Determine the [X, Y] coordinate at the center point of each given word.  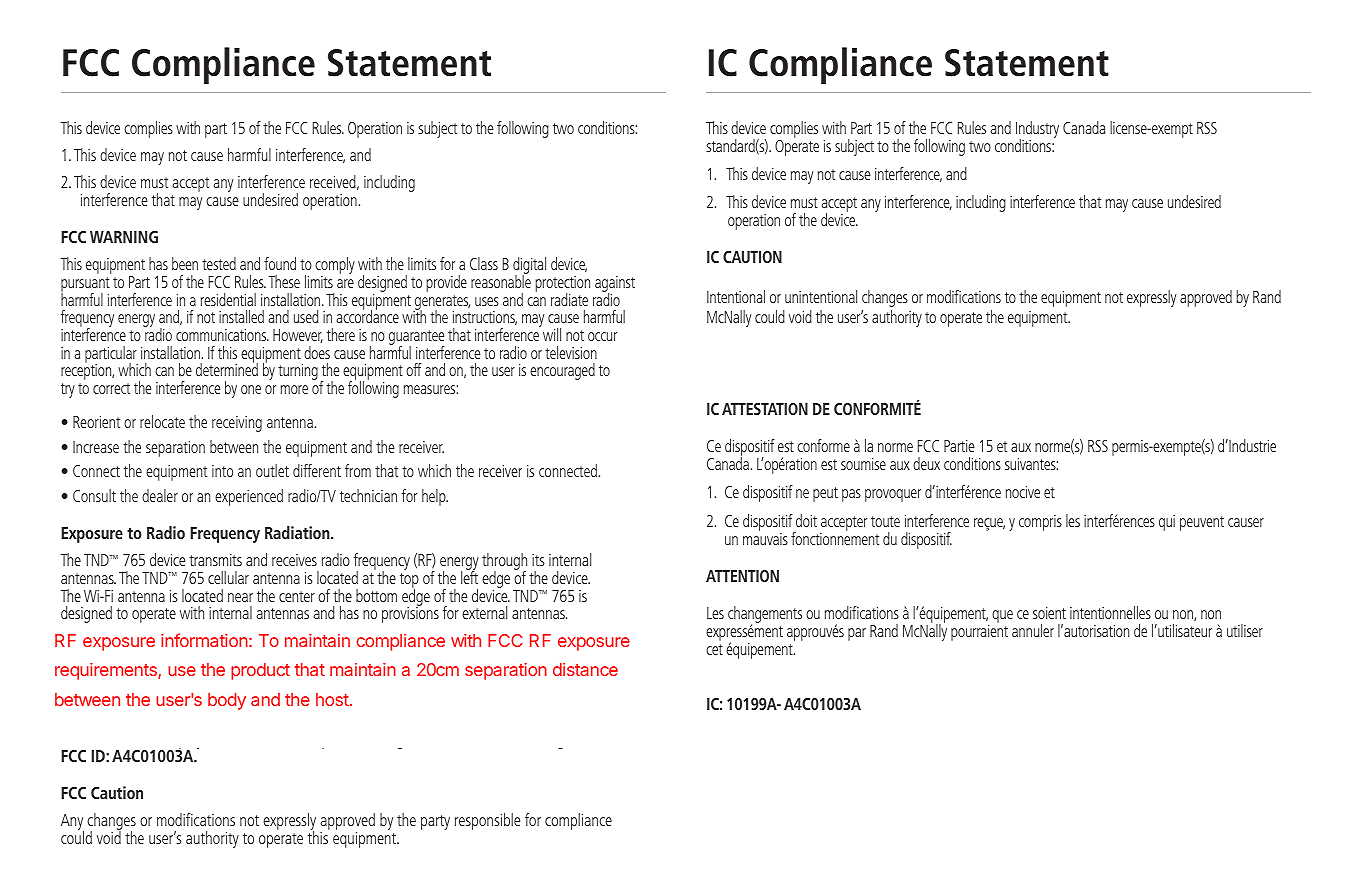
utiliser [1245, 630]
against [615, 285]
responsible [487, 821]
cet [714, 649]
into [222, 471]
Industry [1037, 130]
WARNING [124, 237]
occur [602, 336]
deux [926, 463]
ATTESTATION [765, 409]
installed [241, 316]
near [240, 597]
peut [825, 494]
